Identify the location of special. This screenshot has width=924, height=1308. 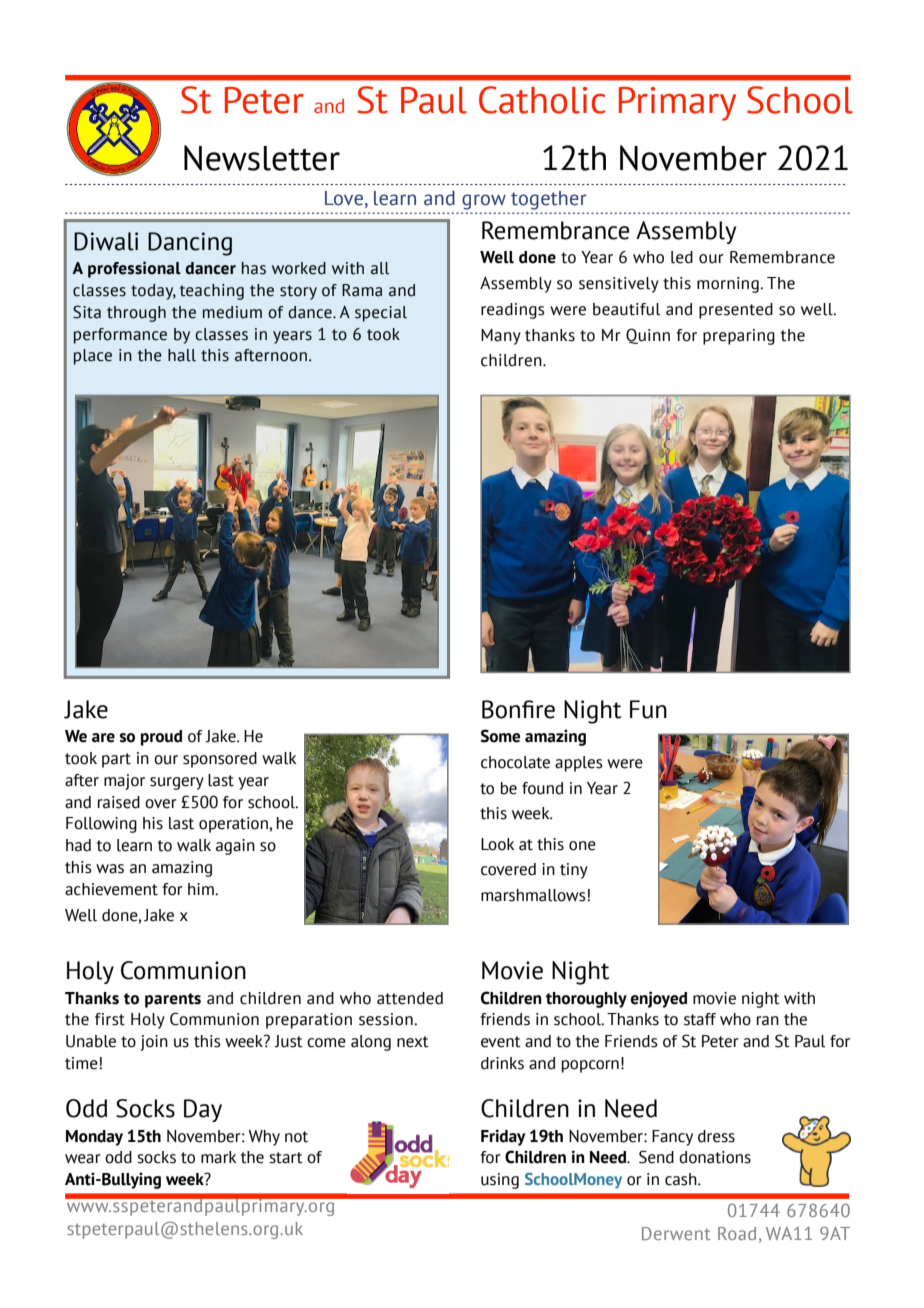
(381, 314).
